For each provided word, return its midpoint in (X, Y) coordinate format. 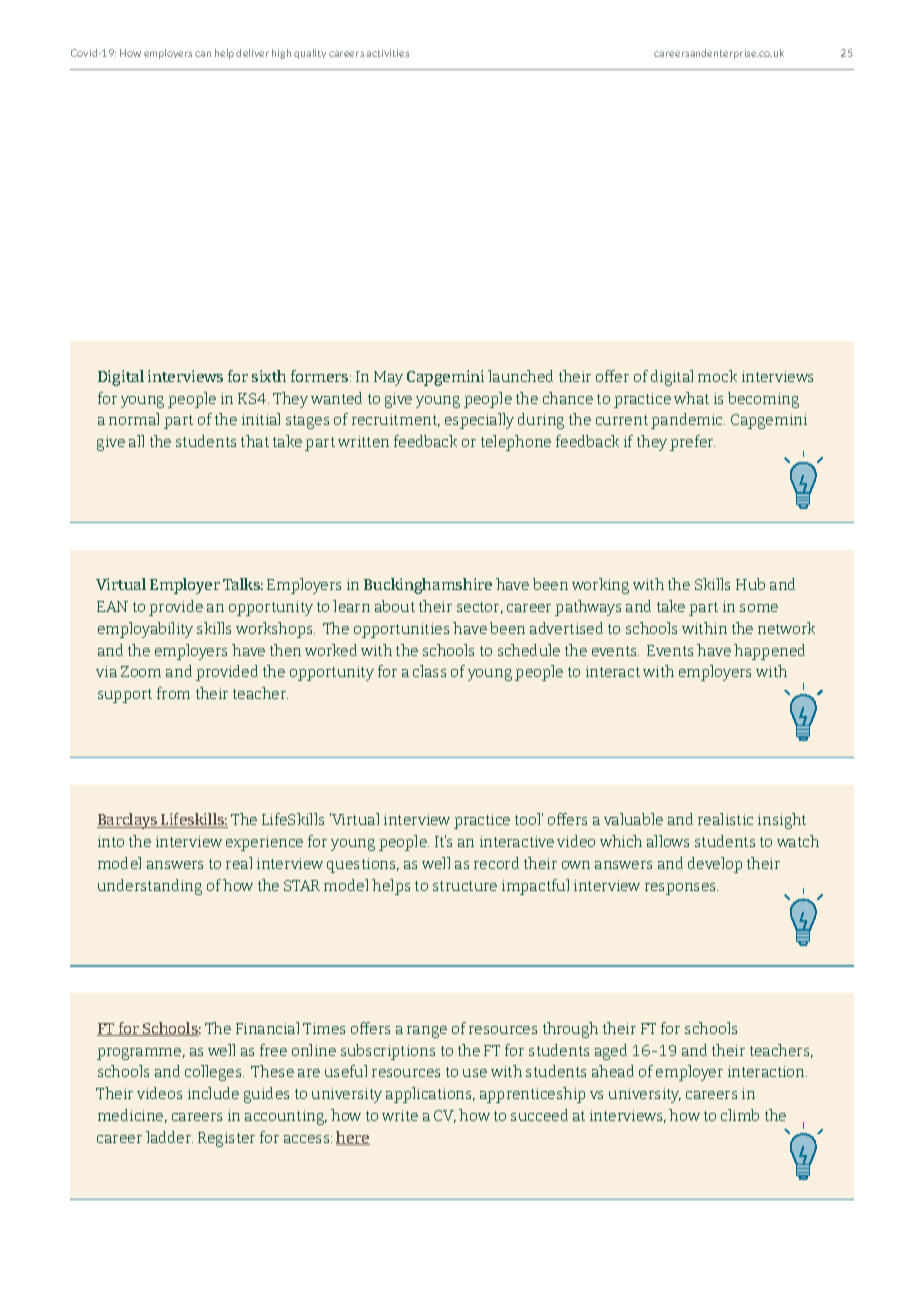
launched (520, 376)
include (213, 1093)
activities (387, 53)
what (691, 398)
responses (681, 889)
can (203, 54)
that (255, 441)
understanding (150, 887)
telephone (516, 443)
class (429, 671)
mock (717, 376)
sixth (269, 376)
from (173, 693)
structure (465, 886)
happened (769, 652)
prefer (692, 443)
